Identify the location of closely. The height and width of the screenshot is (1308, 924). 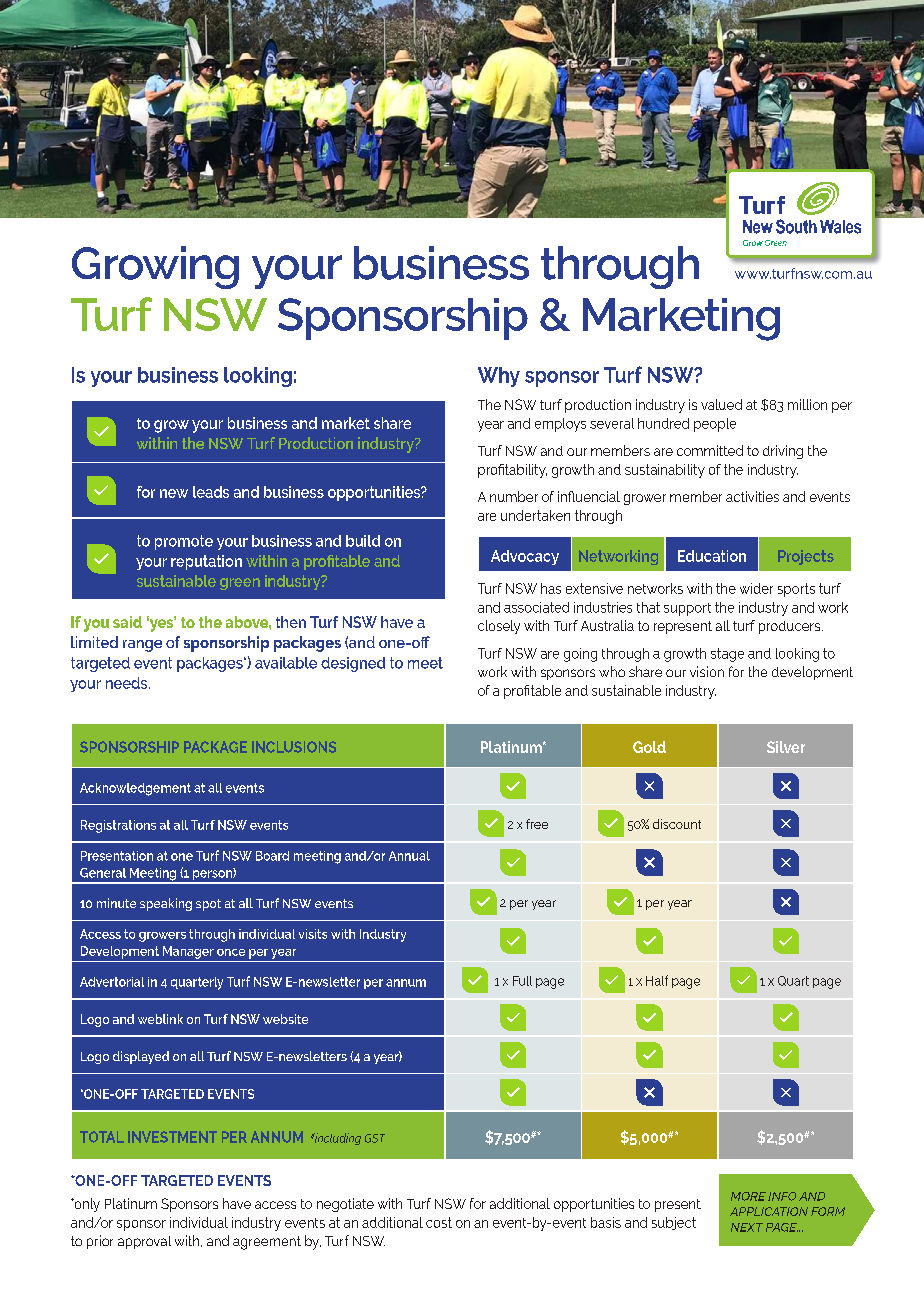
(499, 627).
